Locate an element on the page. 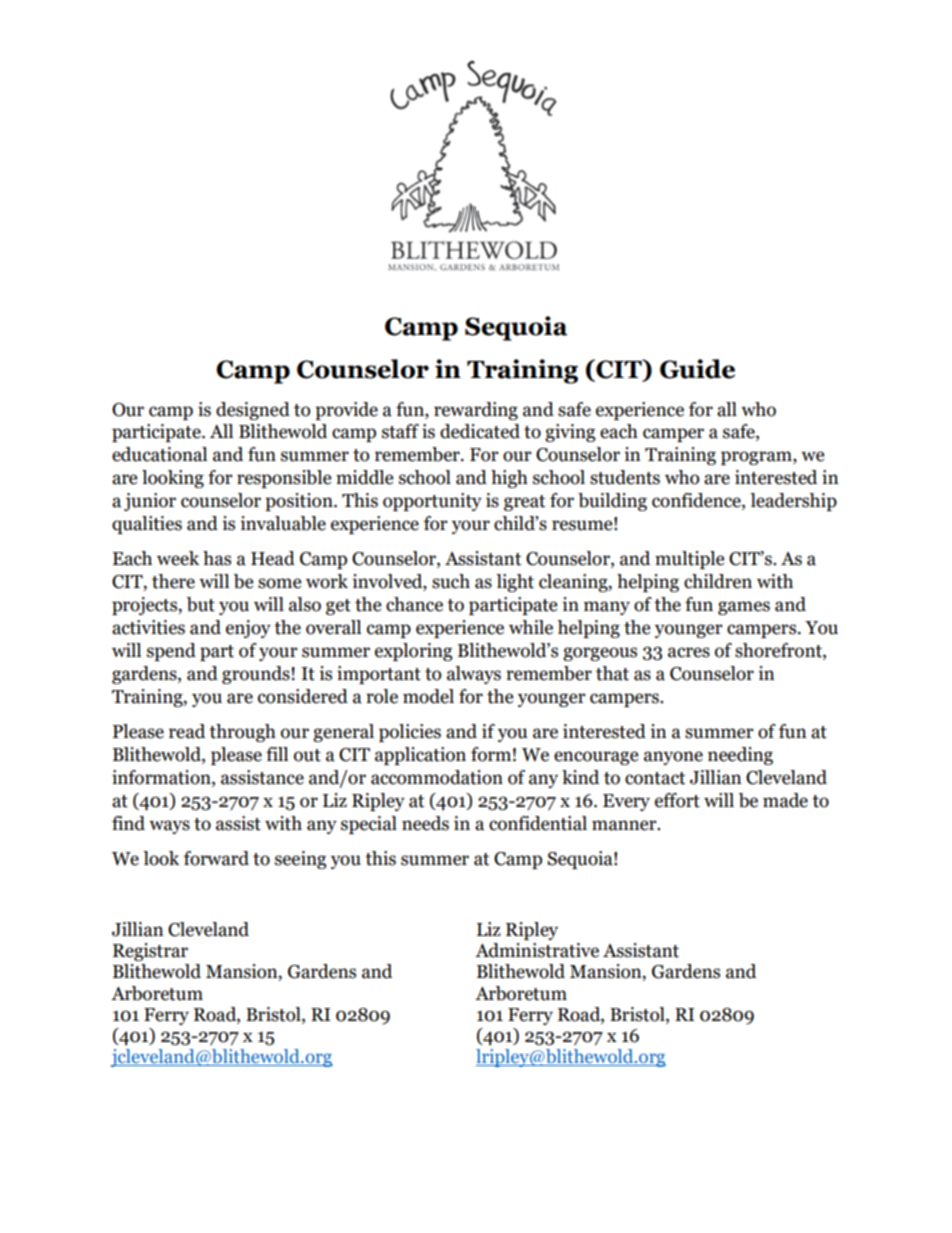 The width and height of the image is (952, 1233). Registrar is located at coordinates (150, 952).
